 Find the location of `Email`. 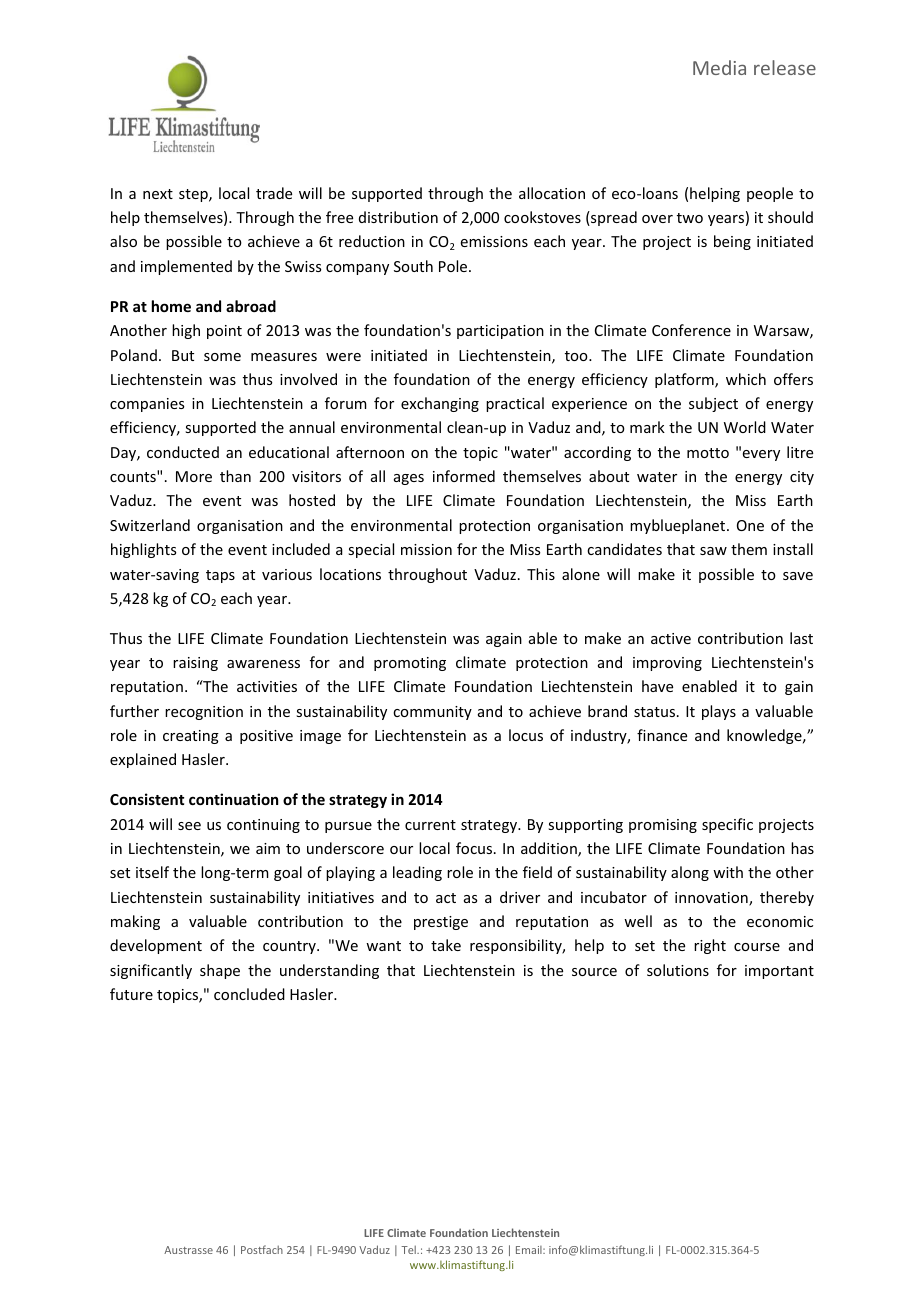

Email is located at coordinates (530, 1250).
